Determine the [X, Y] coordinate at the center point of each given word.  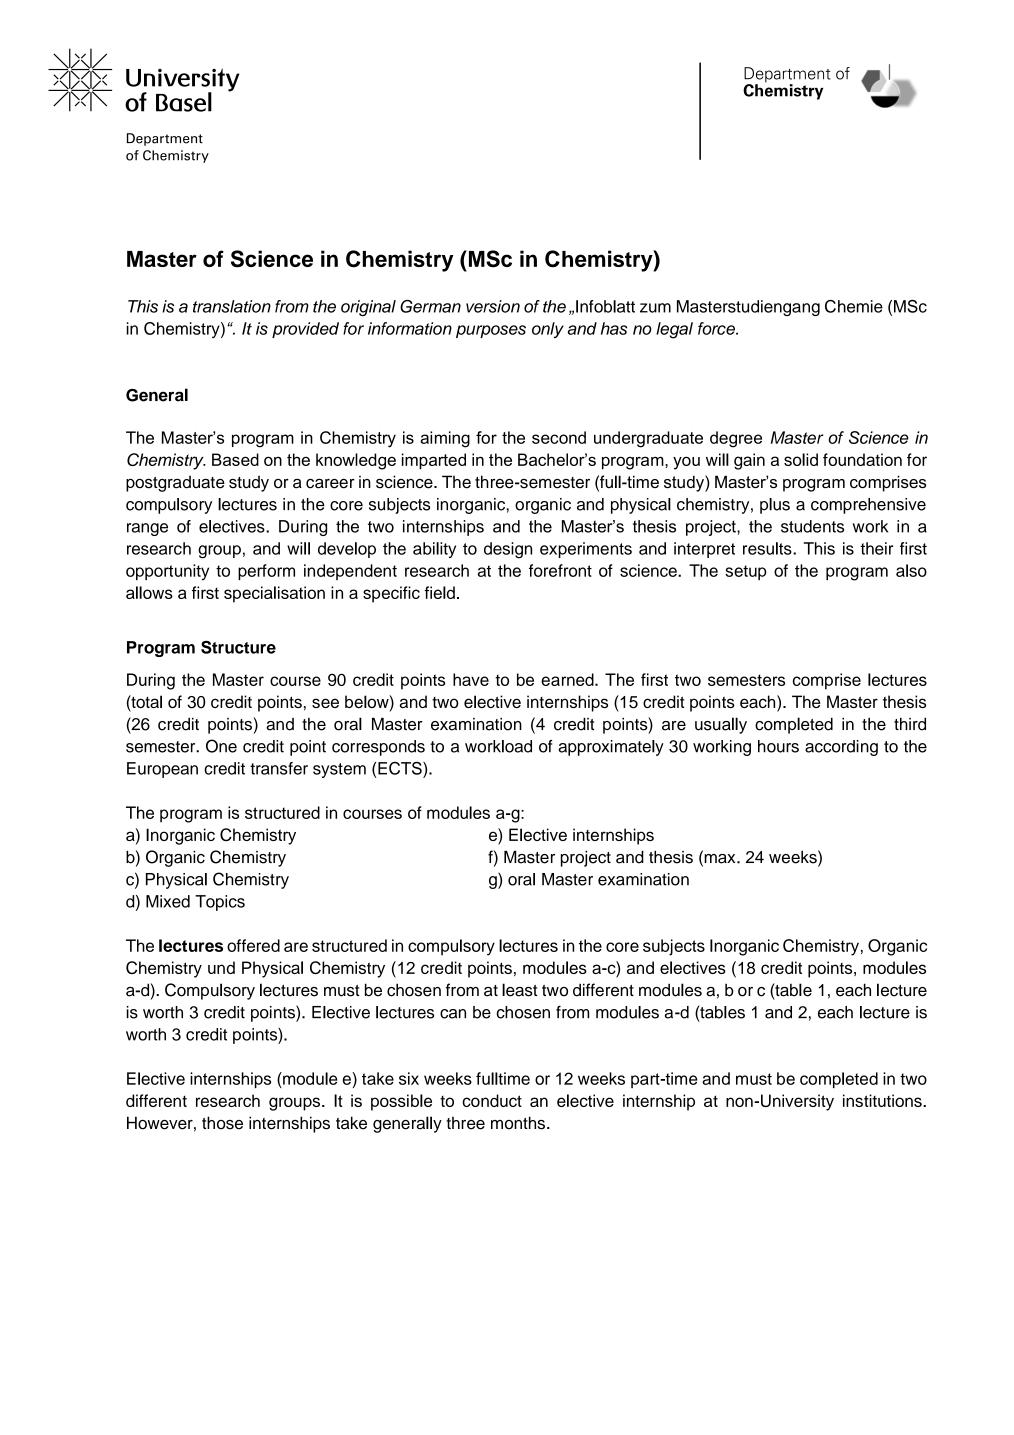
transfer [279, 768]
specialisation [274, 594]
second [559, 437]
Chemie [854, 306]
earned [568, 679]
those [222, 1123]
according [841, 748]
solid [801, 459]
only [548, 330]
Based [235, 459]
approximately [611, 748]
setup [746, 572]
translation [232, 306]
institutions [883, 1100]
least [519, 990]
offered [253, 945]
